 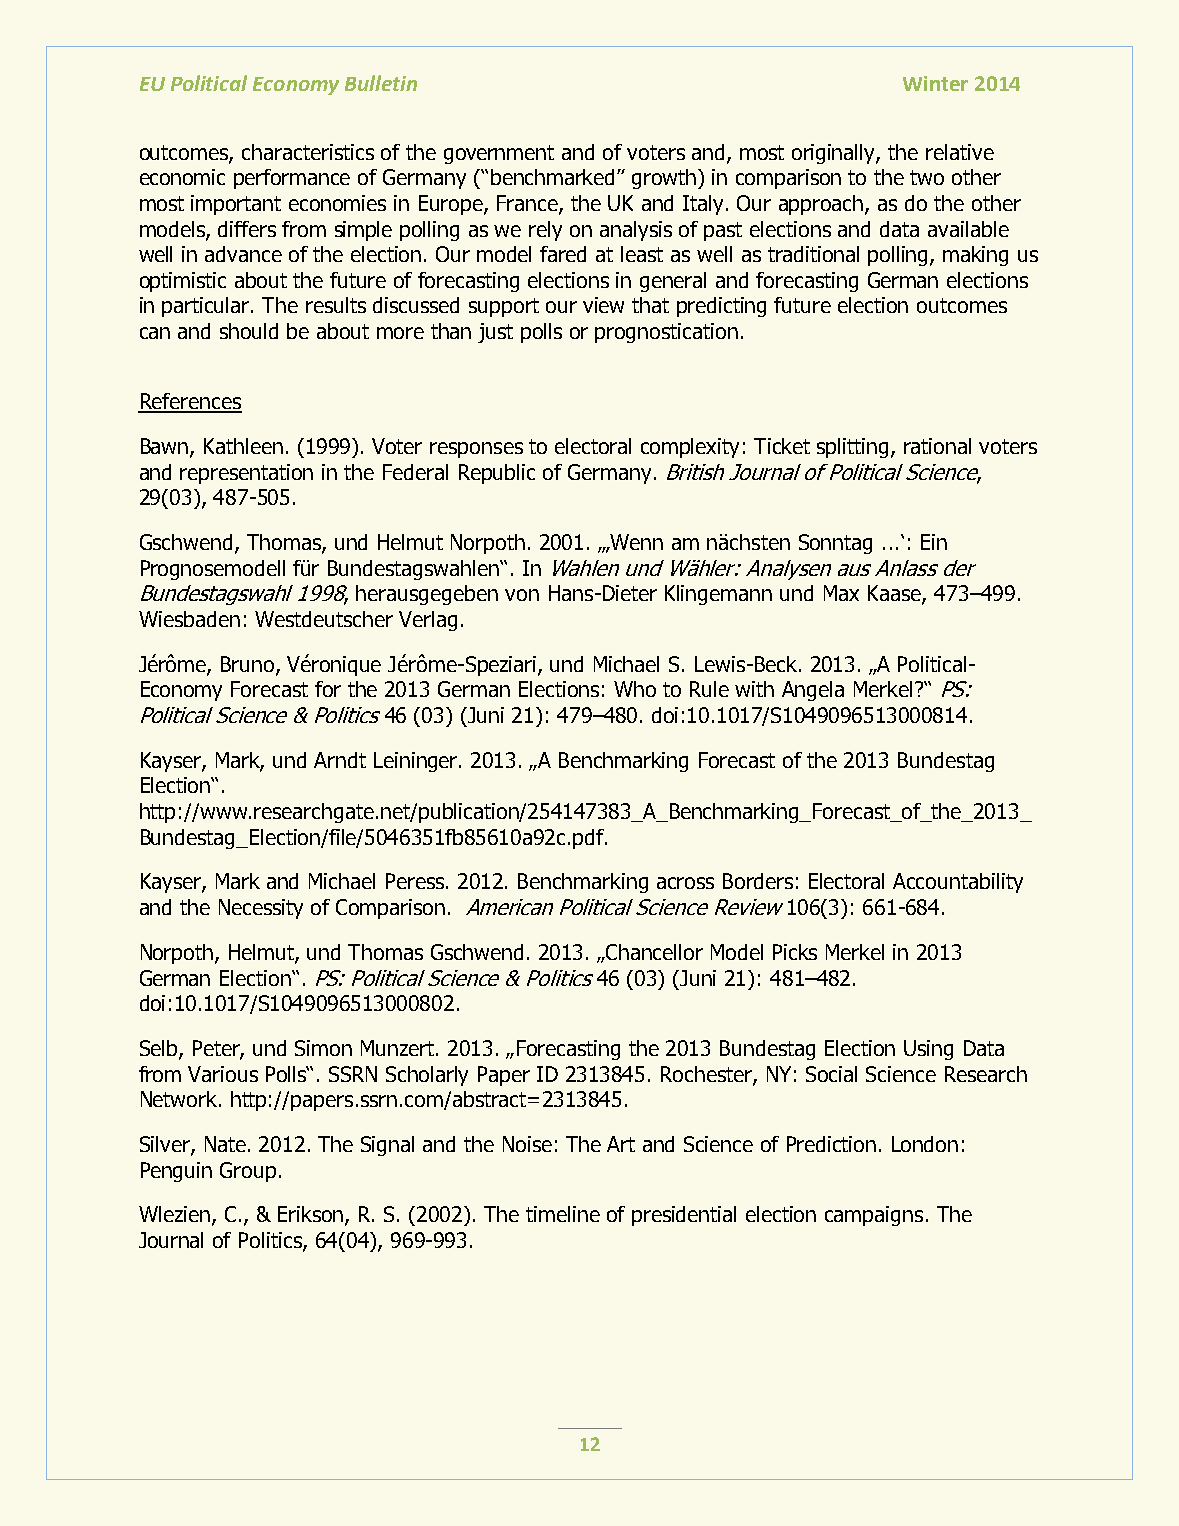 What do you see at coordinates (308, 152) in the screenshot?
I see `characteristics` at bounding box center [308, 152].
